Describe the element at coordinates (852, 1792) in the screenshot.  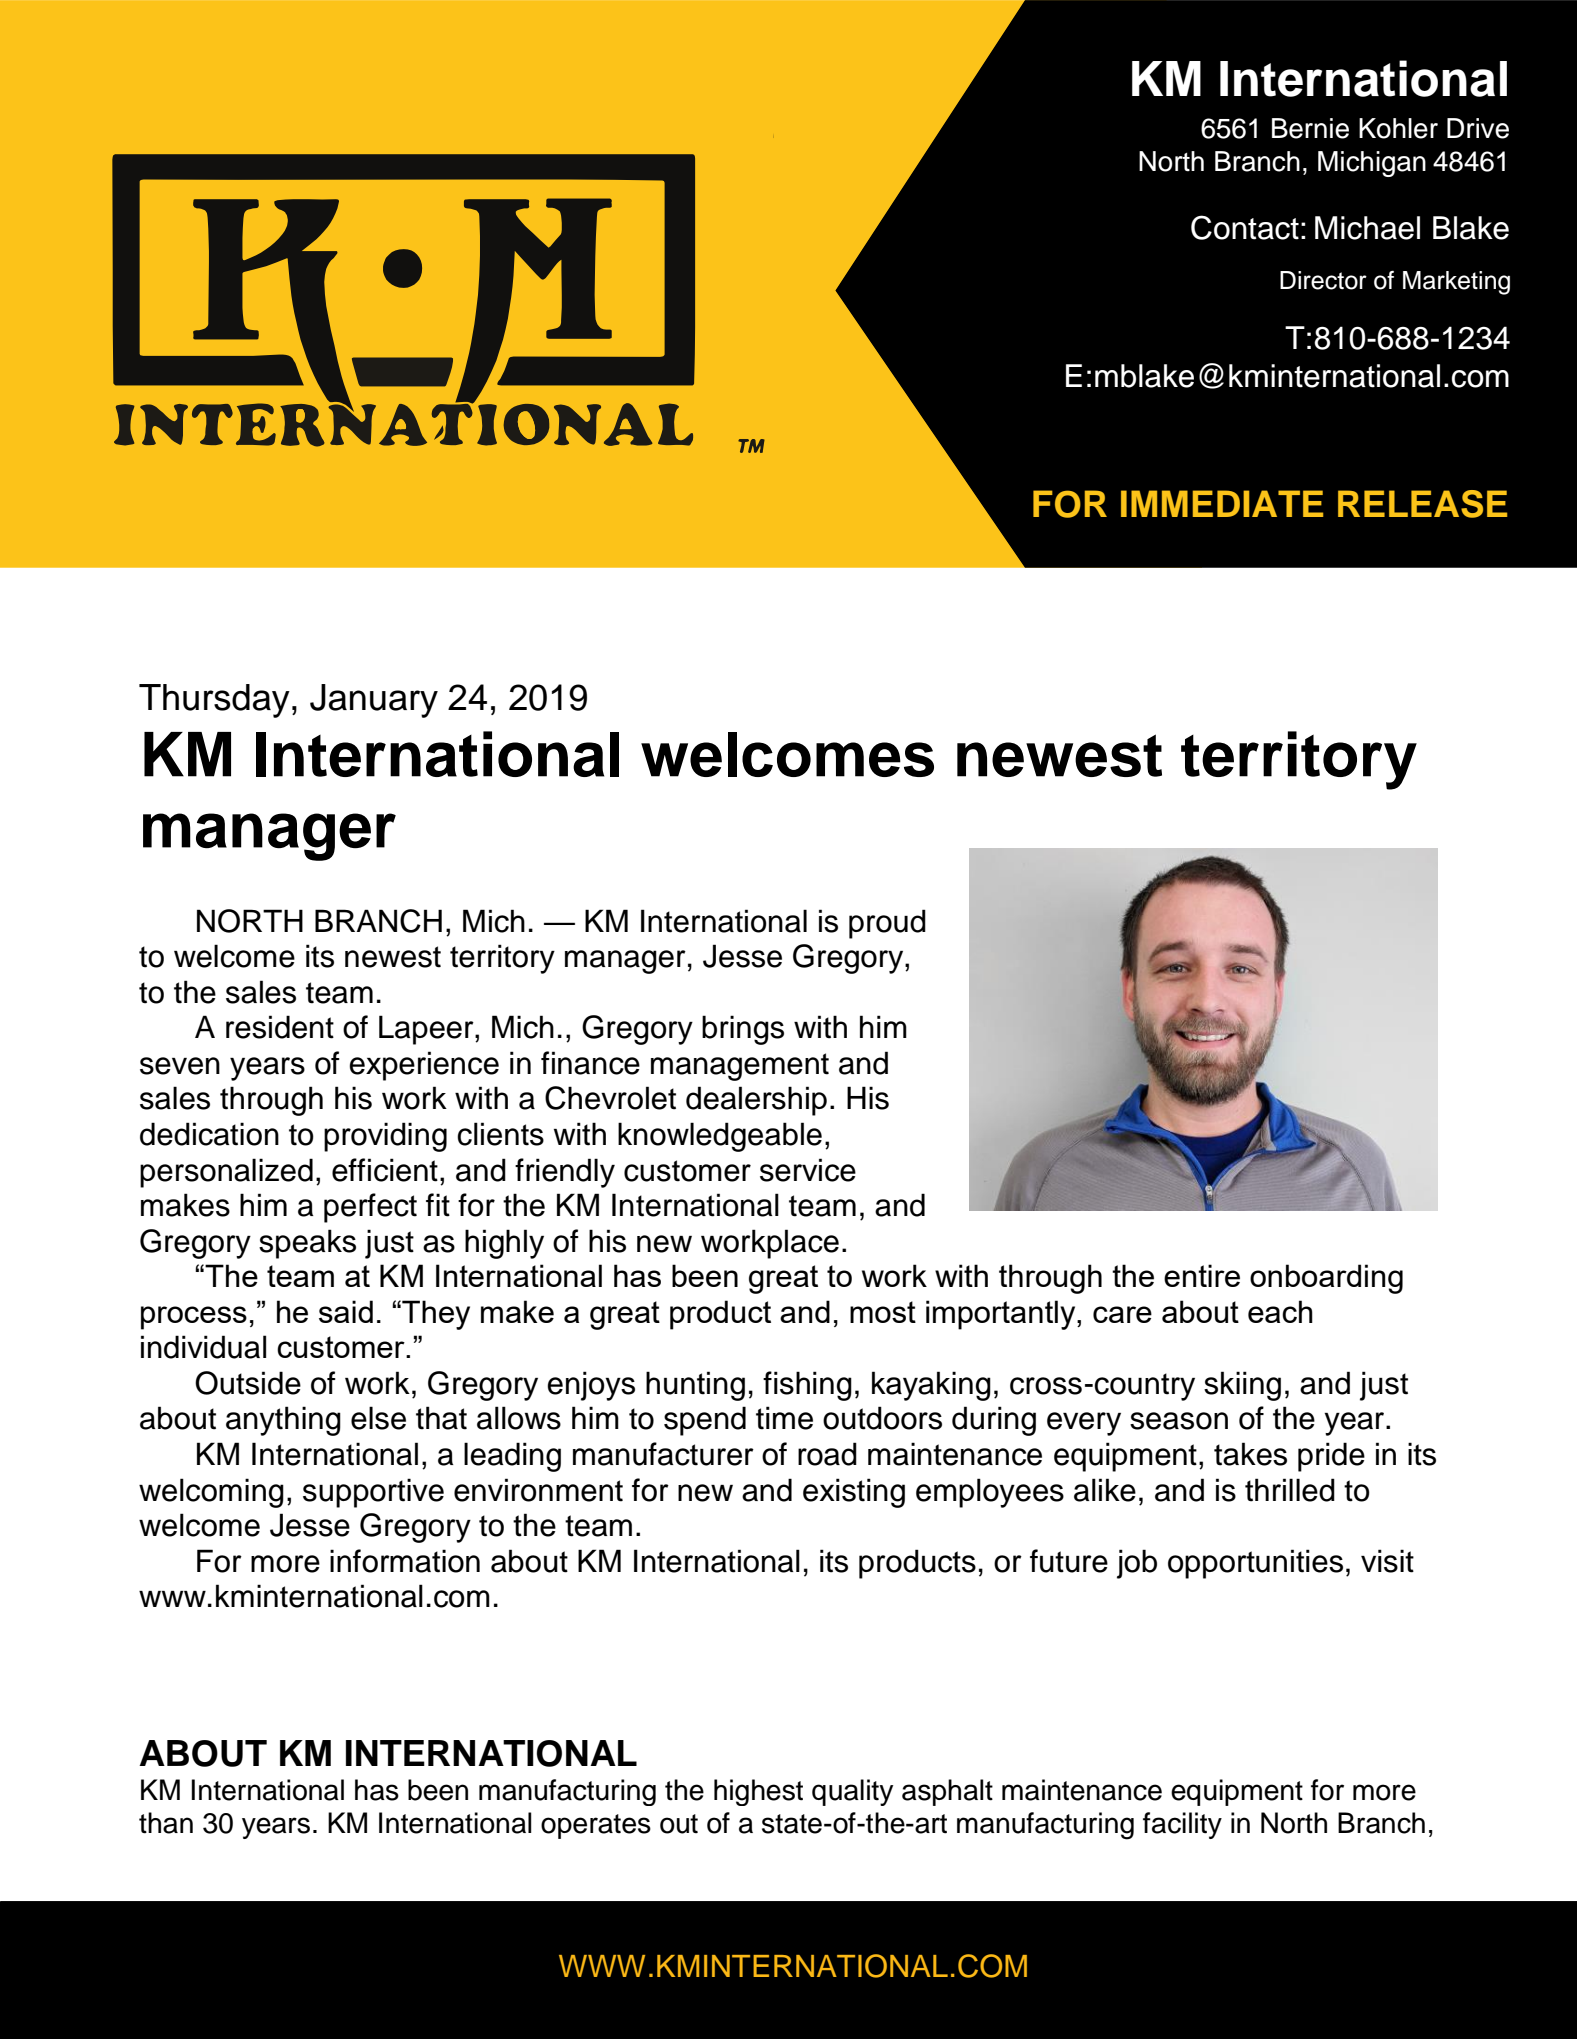
I see `quality` at that location.
